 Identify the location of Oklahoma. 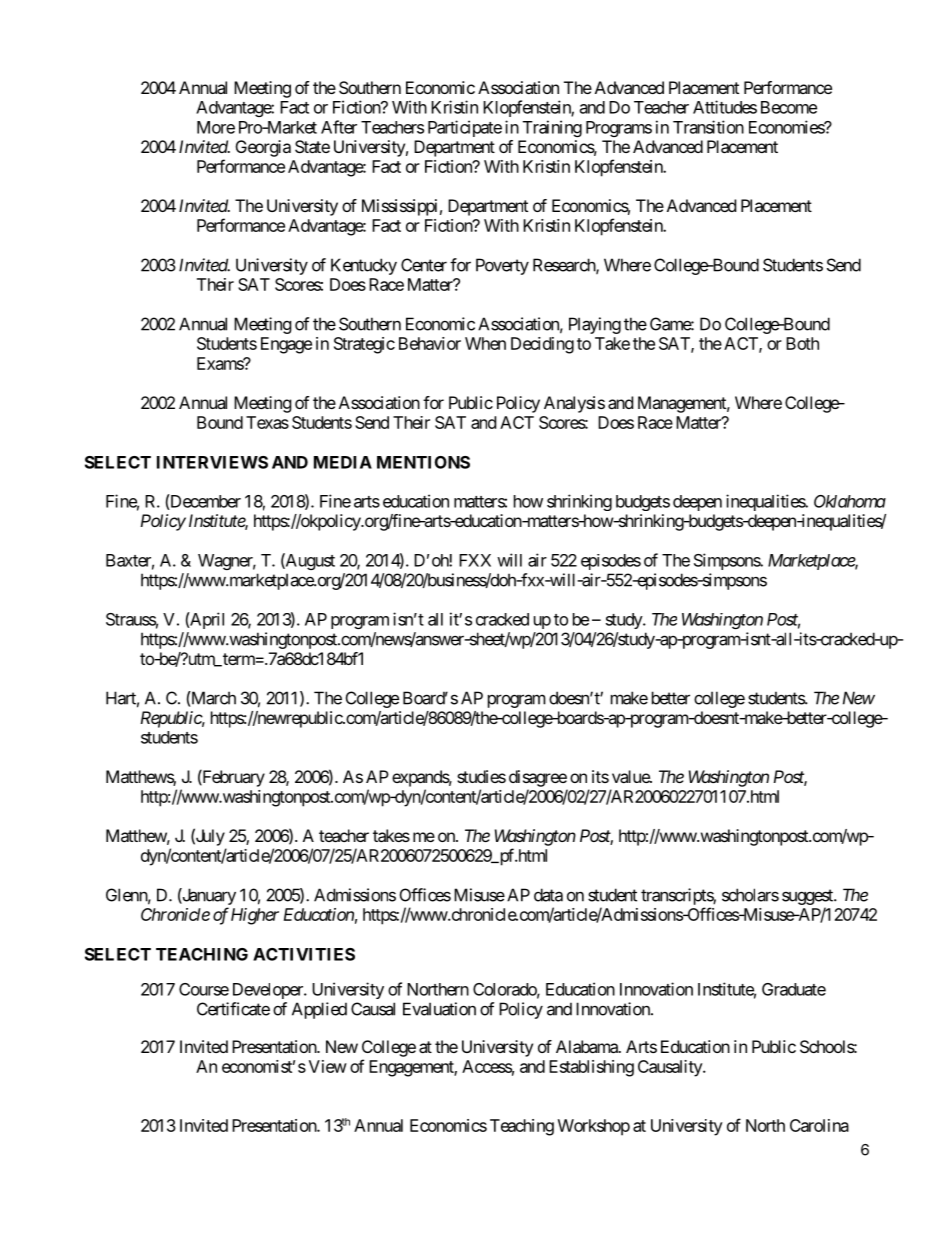
(850, 501).
